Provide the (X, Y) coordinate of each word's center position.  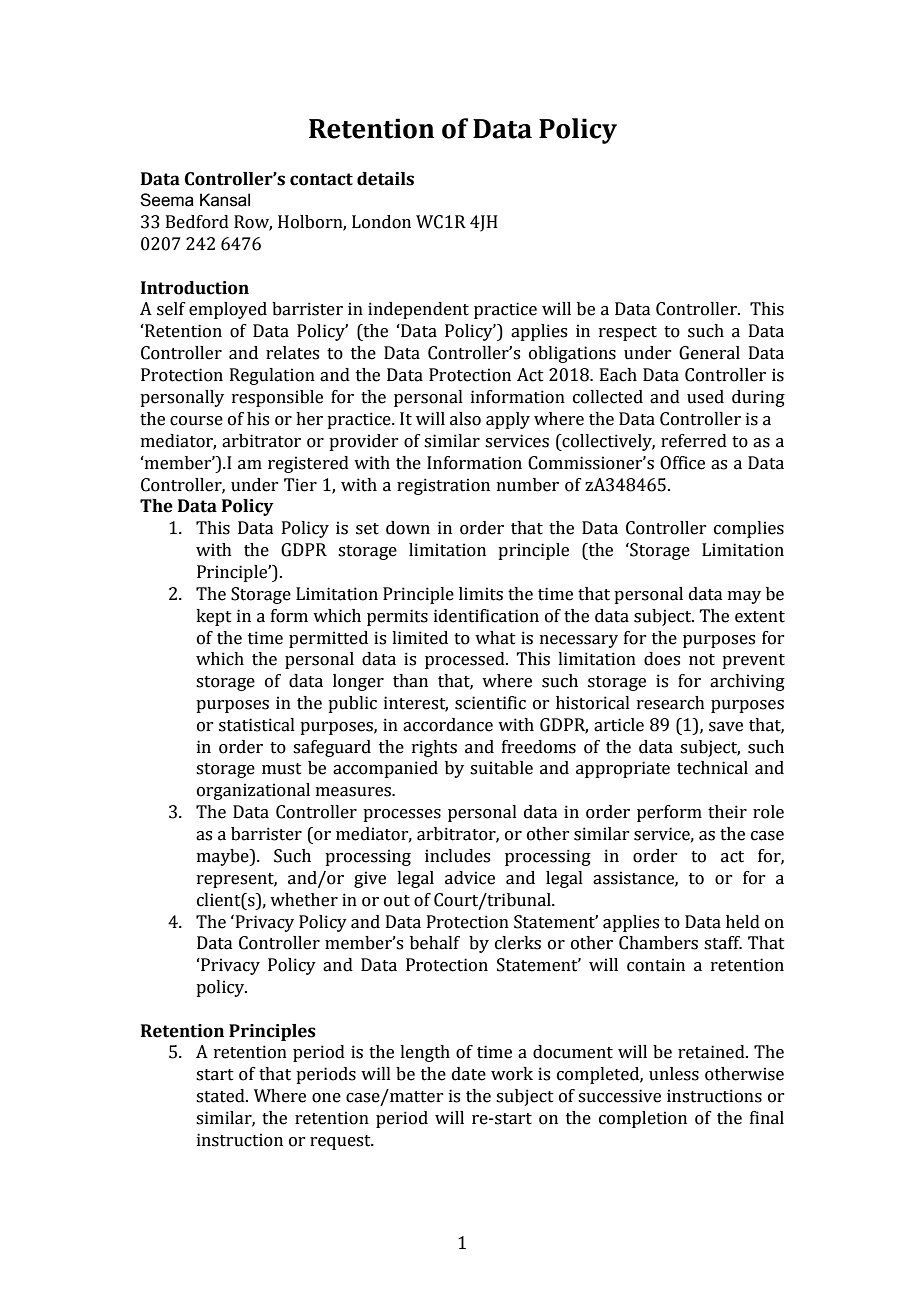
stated (221, 1096)
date (469, 1074)
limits (481, 594)
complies (749, 529)
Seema (167, 200)
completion (643, 1119)
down (408, 528)
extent (760, 617)
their (727, 812)
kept (214, 617)
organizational (253, 791)
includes (457, 856)
